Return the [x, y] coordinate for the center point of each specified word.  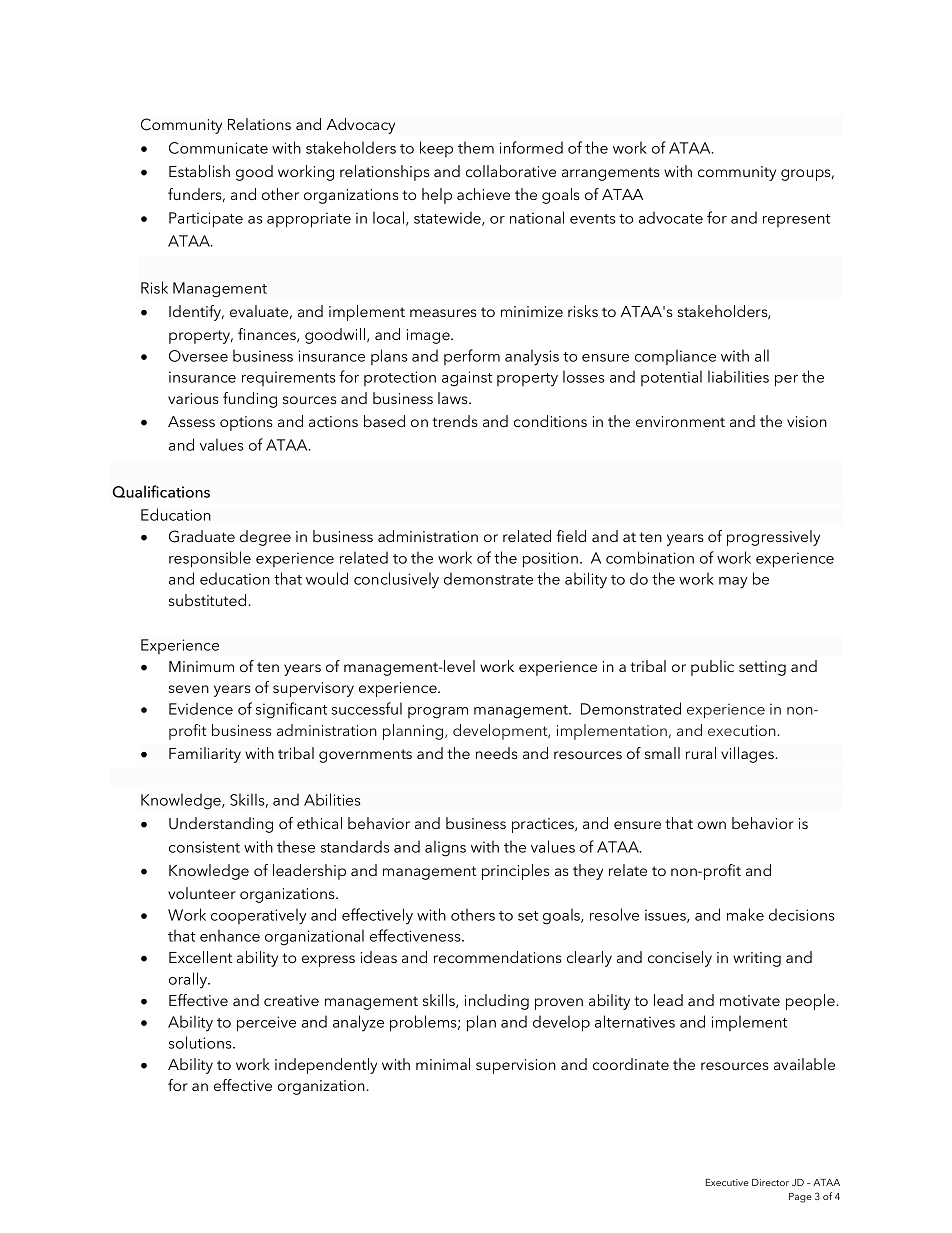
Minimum [201, 666]
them [476, 147]
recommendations [497, 957]
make [745, 914]
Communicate [218, 148]
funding [250, 400]
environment [680, 421]
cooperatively [259, 916]
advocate [671, 217]
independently [326, 1066]
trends [454, 421]
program [438, 713]
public [712, 668]
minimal [443, 1064]
